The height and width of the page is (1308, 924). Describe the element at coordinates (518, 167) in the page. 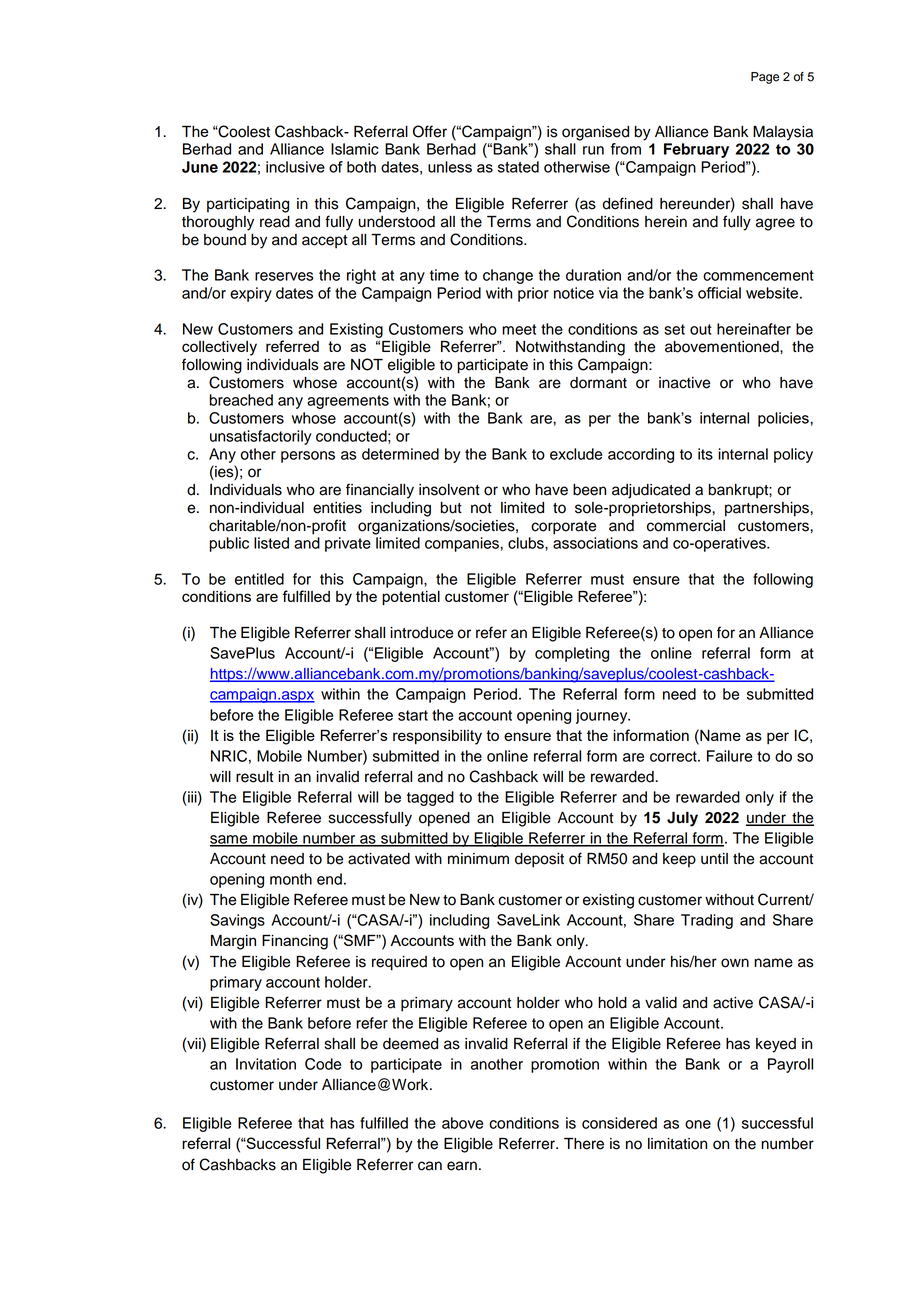

I see `stated` at that location.
